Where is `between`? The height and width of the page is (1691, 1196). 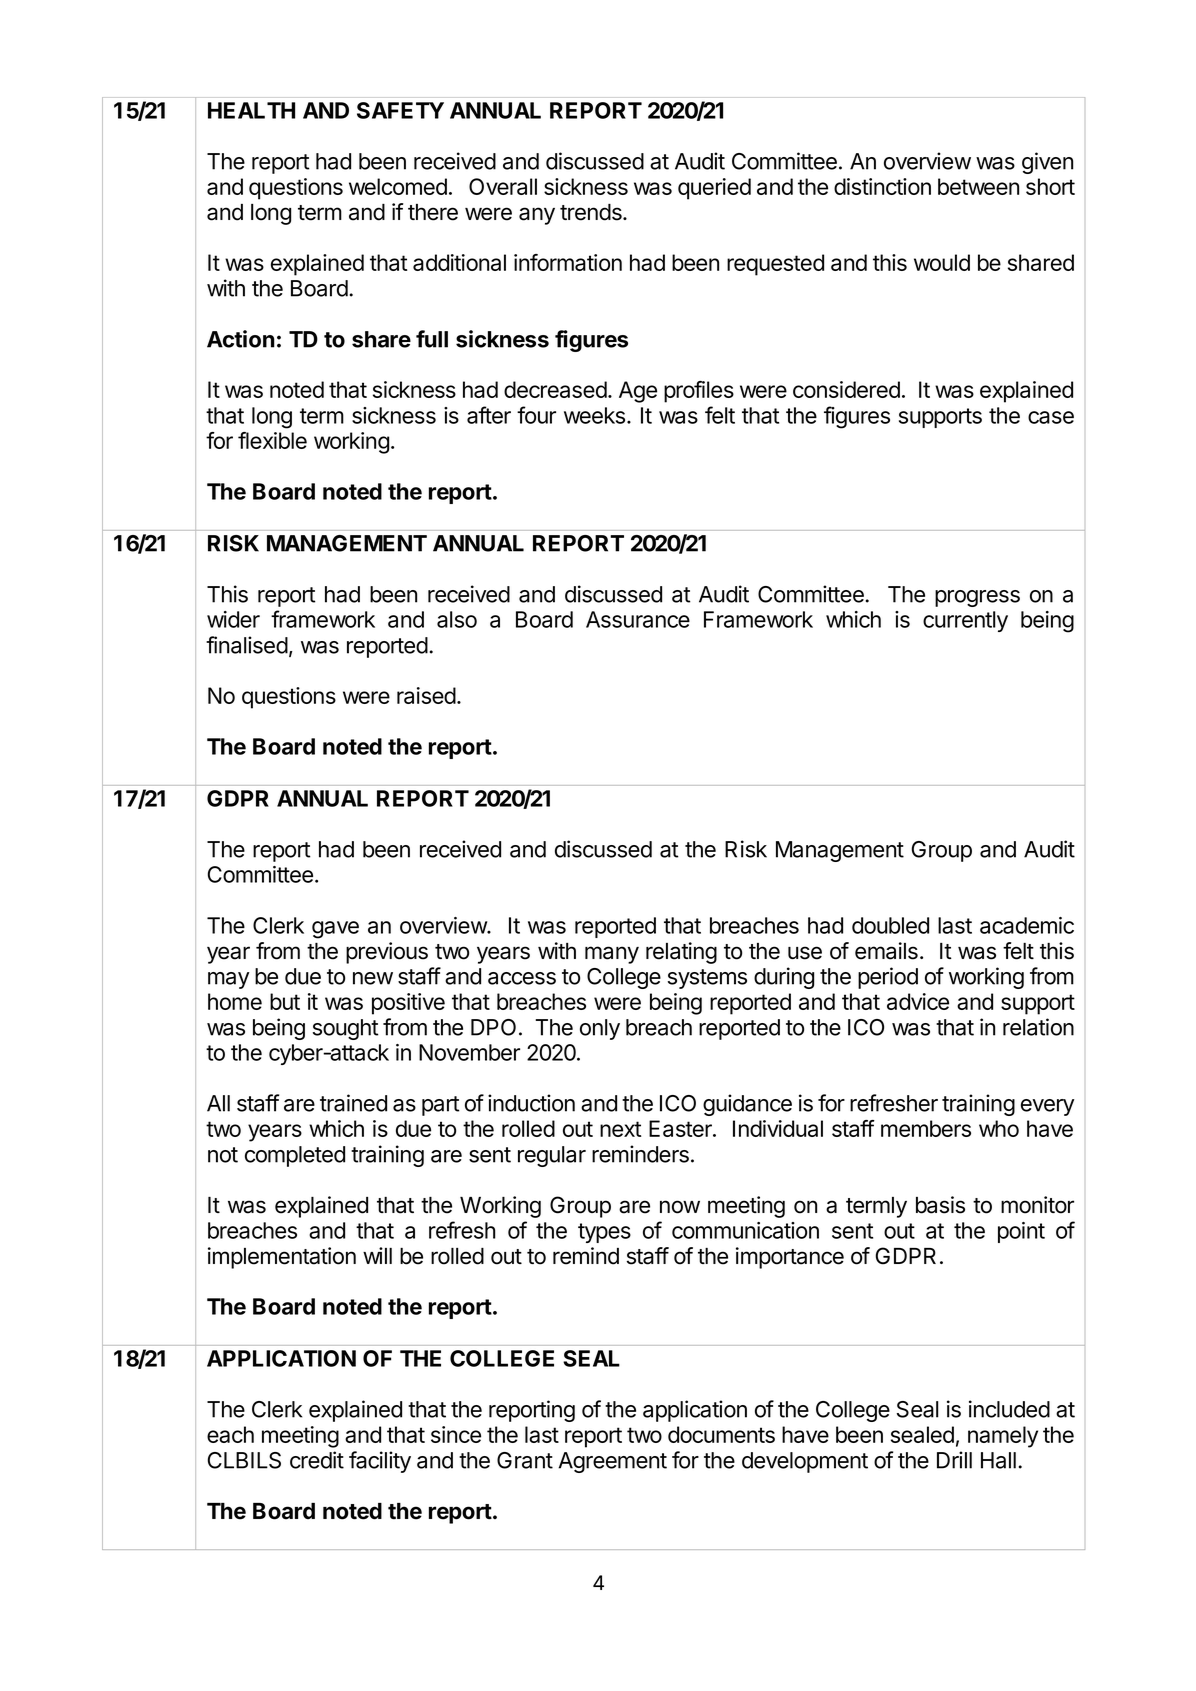 between is located at coordinates (978, 186).
